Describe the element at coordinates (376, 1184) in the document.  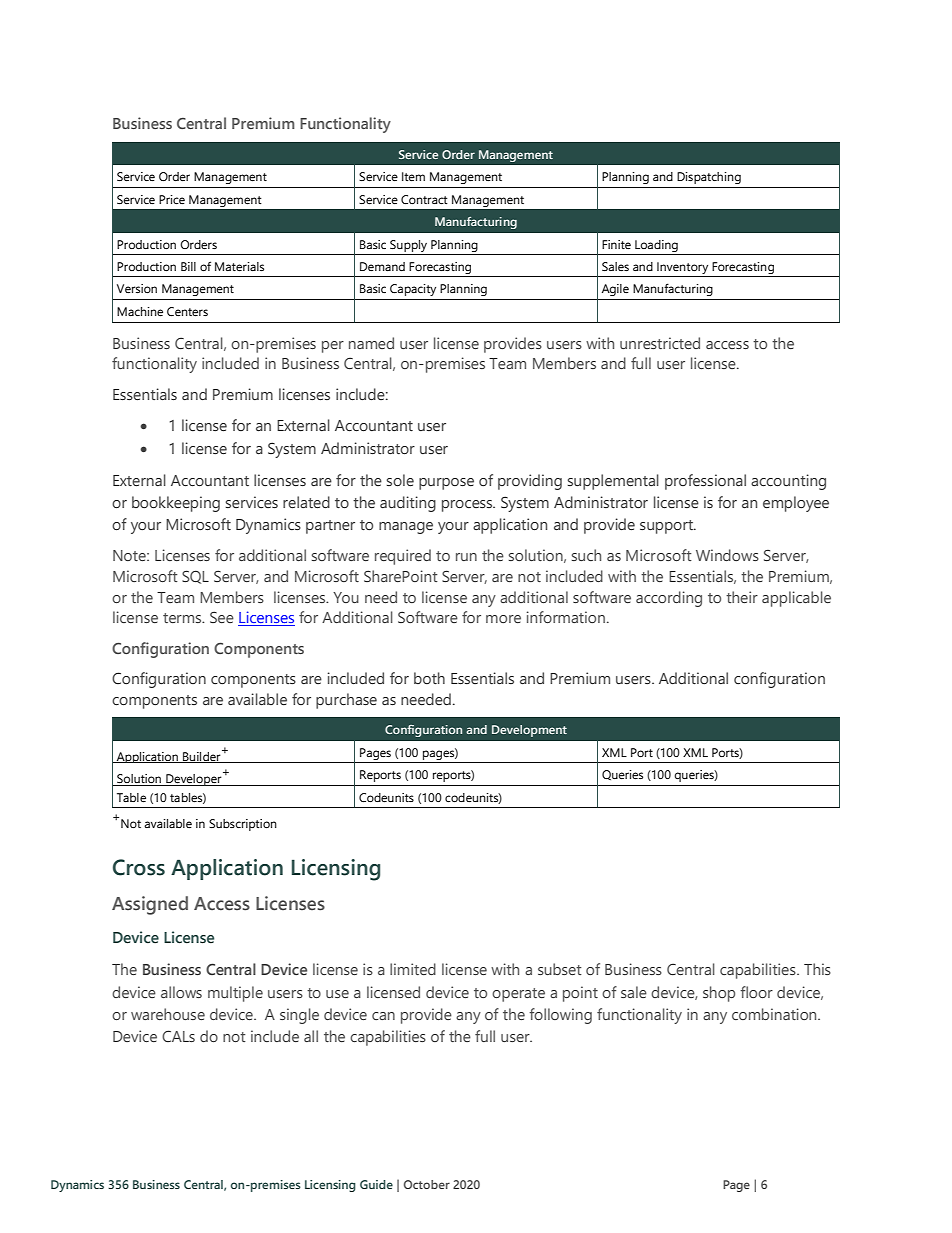
I see `Guide` at that location.
